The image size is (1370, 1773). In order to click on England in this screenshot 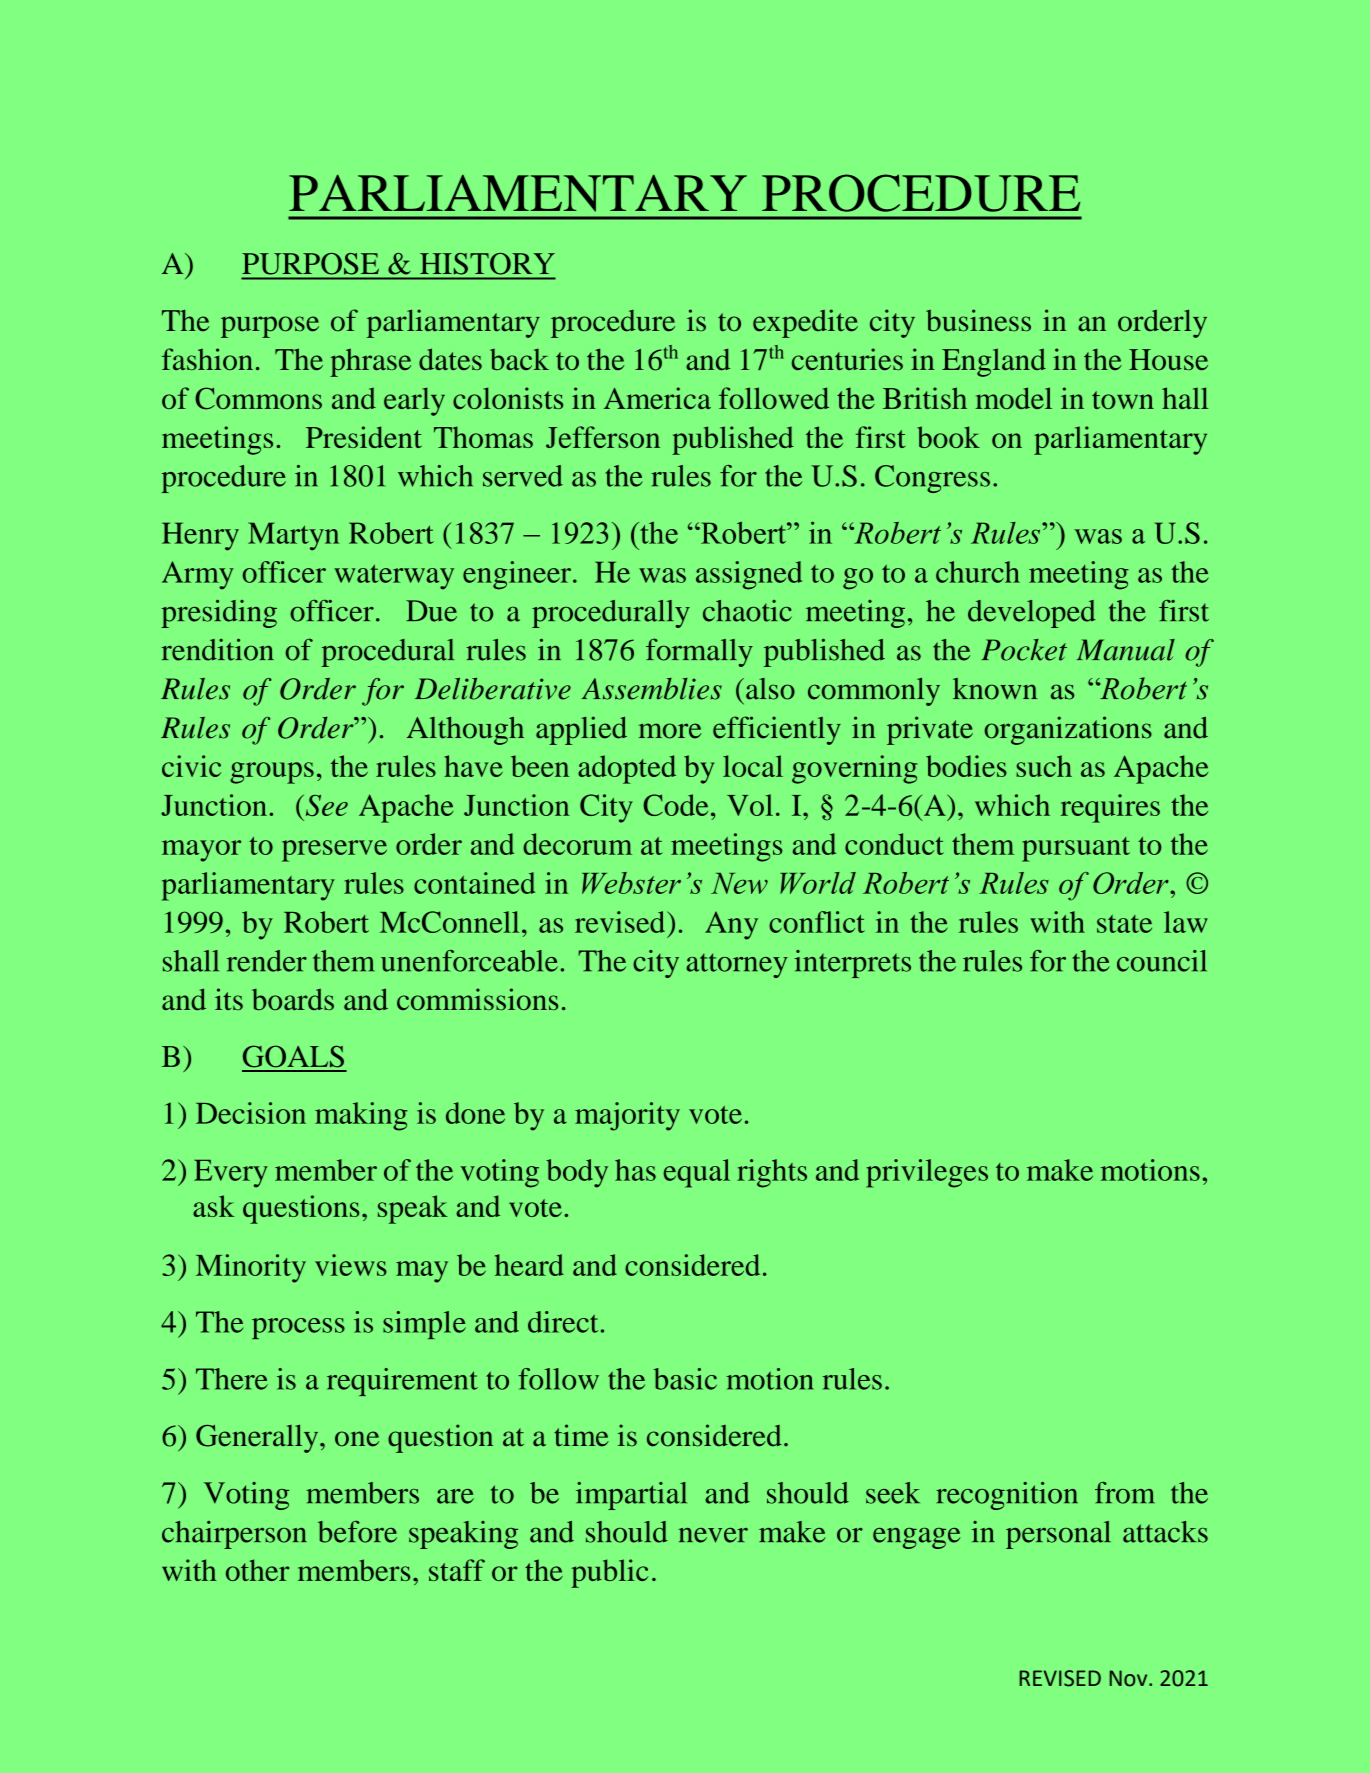, I will do `click(994, 362)`.
